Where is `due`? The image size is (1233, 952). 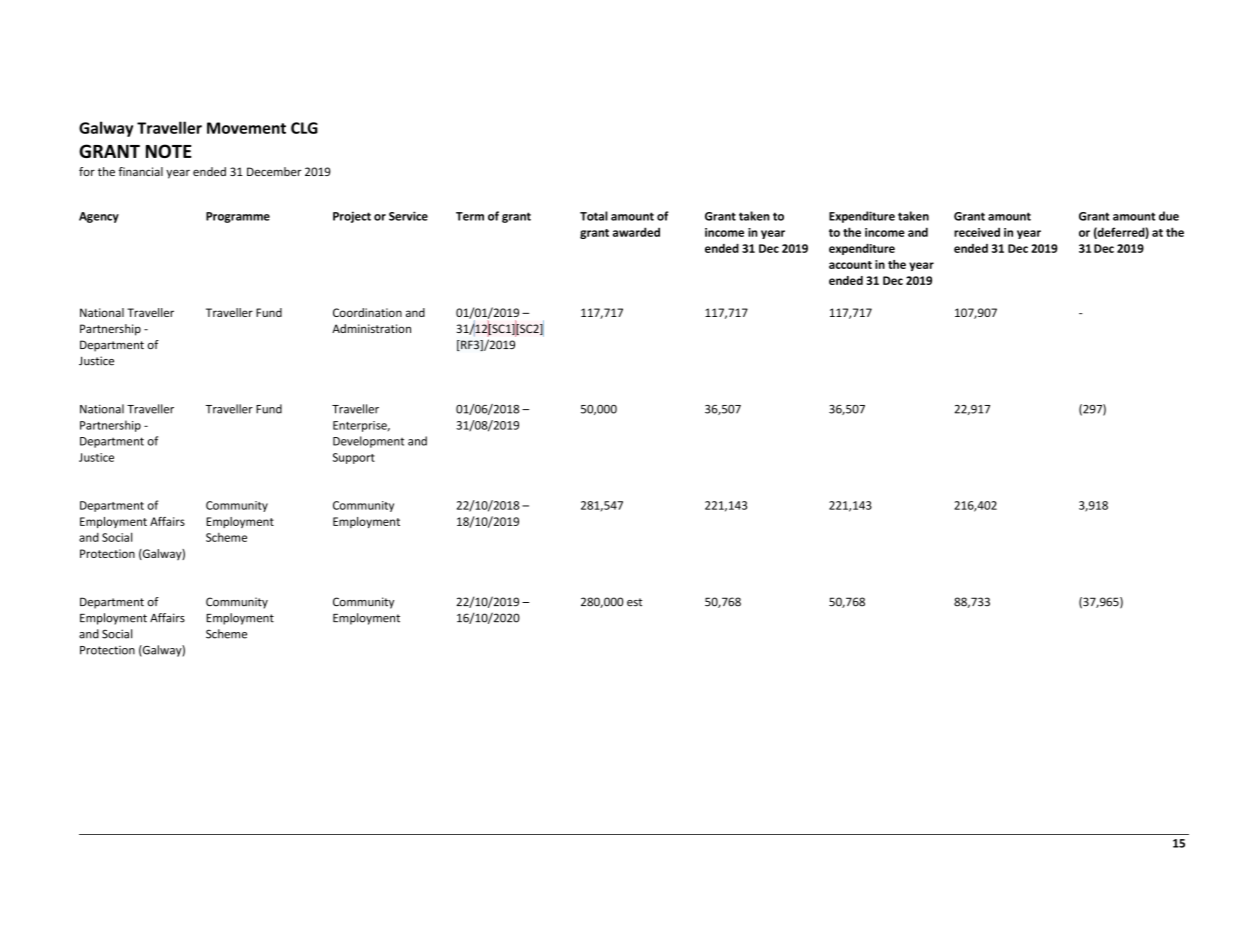 due is located at coordinates (1169, 216).
